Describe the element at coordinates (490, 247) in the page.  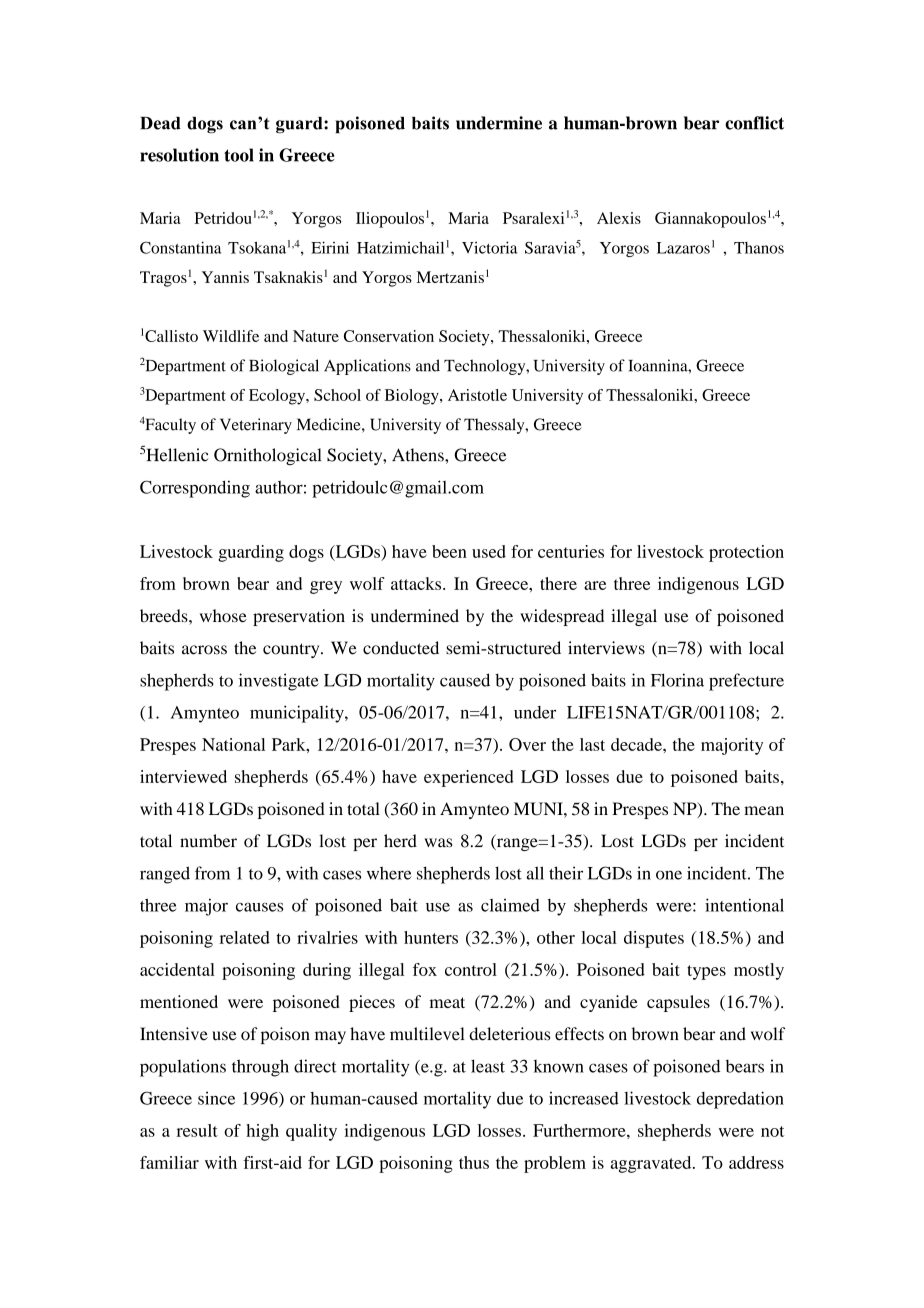
I see `Victoria` at that location.
